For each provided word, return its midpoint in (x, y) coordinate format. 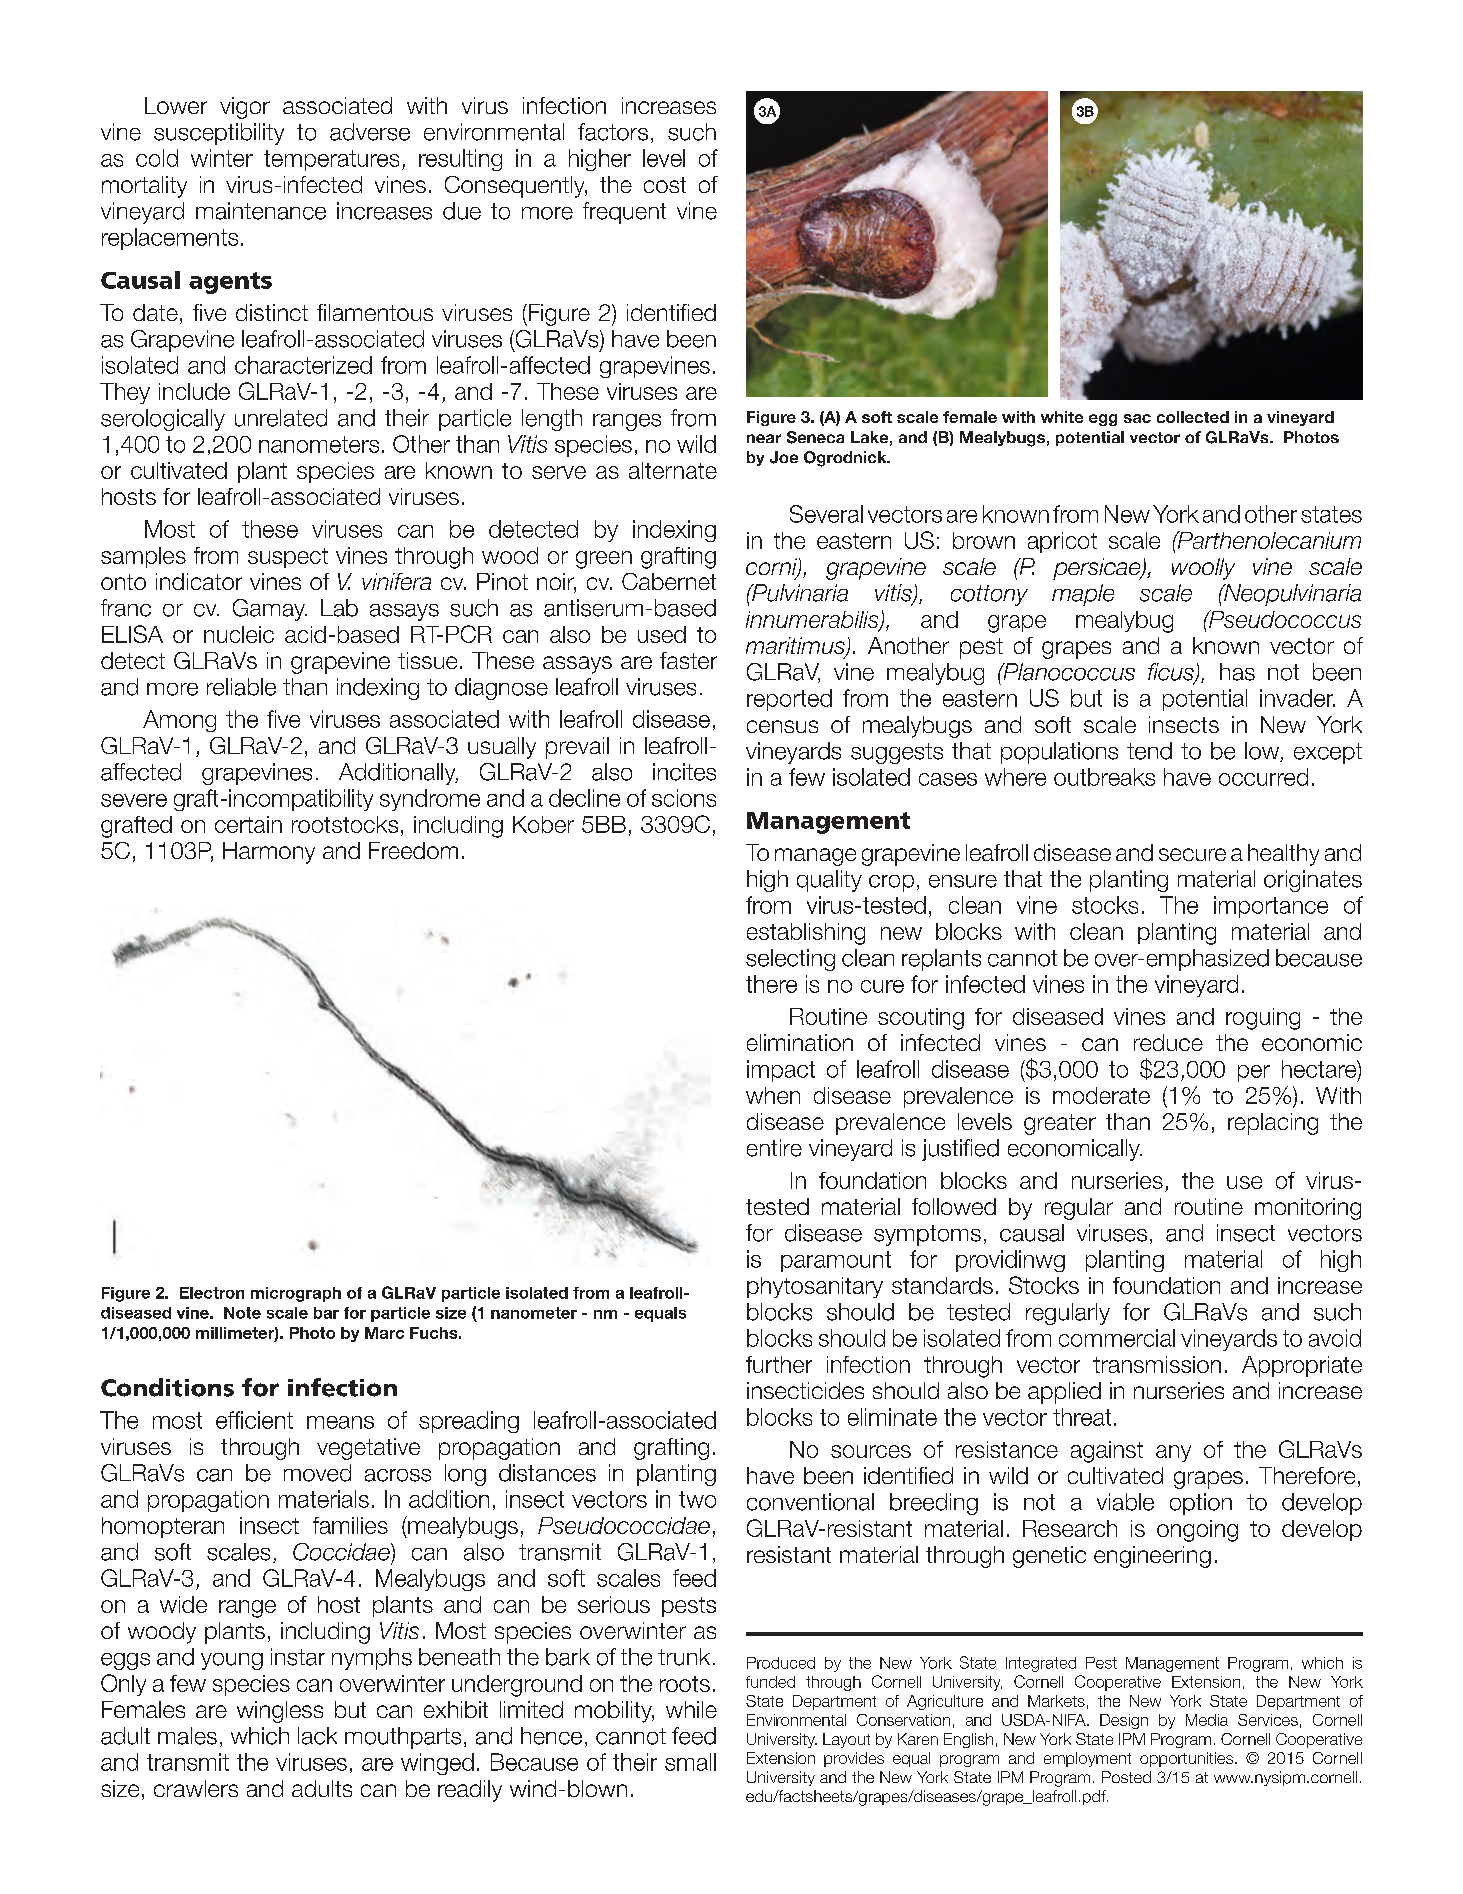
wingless (280, 1712)
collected (1193, 417)
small (690, 1762)
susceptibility (219, 134)
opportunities (1188, 1759)
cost (665, 185)
